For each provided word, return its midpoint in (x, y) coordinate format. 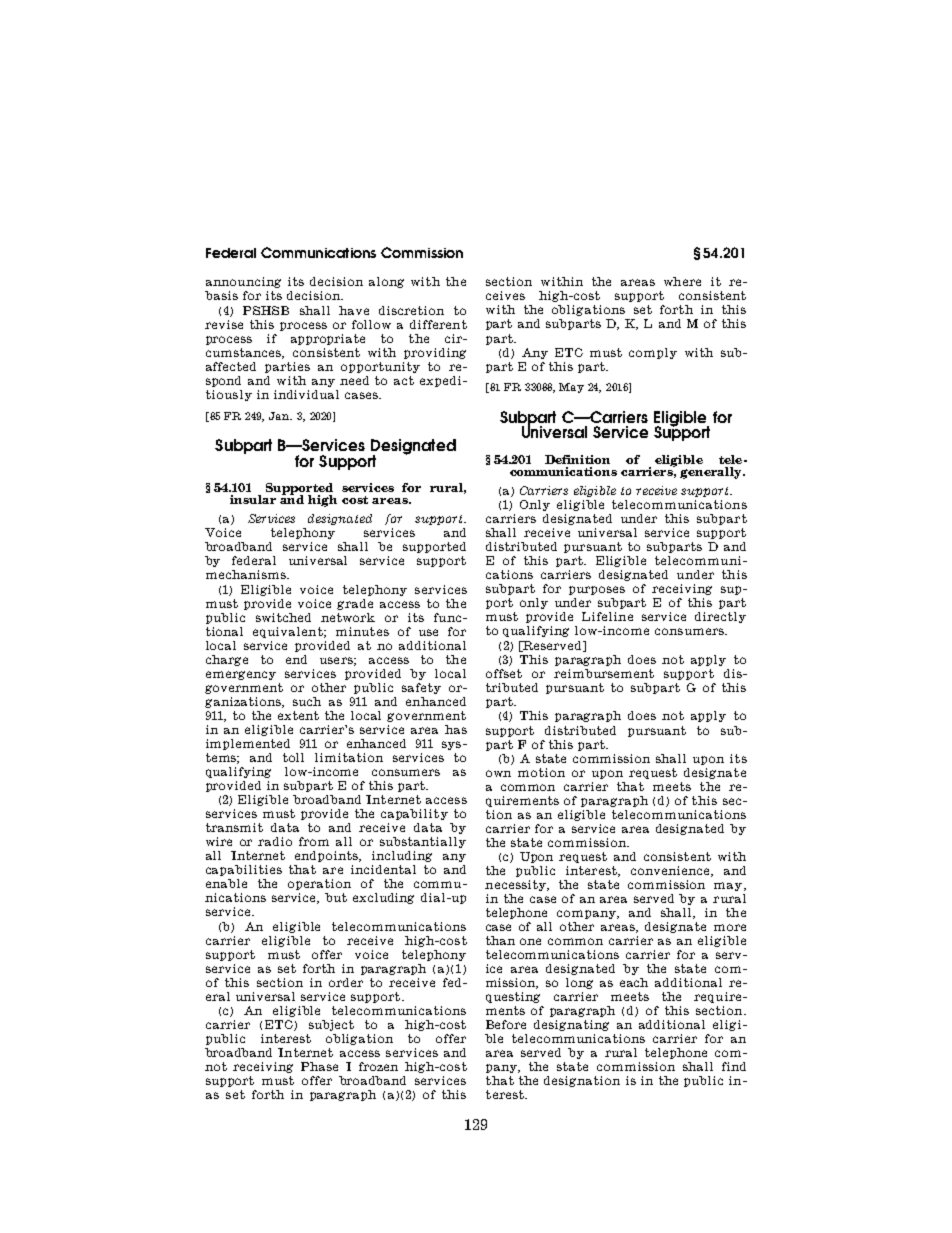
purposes (597, 590)
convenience (671, 871)
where (682, 281)
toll (293, 757)
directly (720, 617)
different (438, 324)
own (498, 773)
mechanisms (247, 574)
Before (506, 1024)
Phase (319, 1066)
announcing (243, 282)
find (734, 1066)
